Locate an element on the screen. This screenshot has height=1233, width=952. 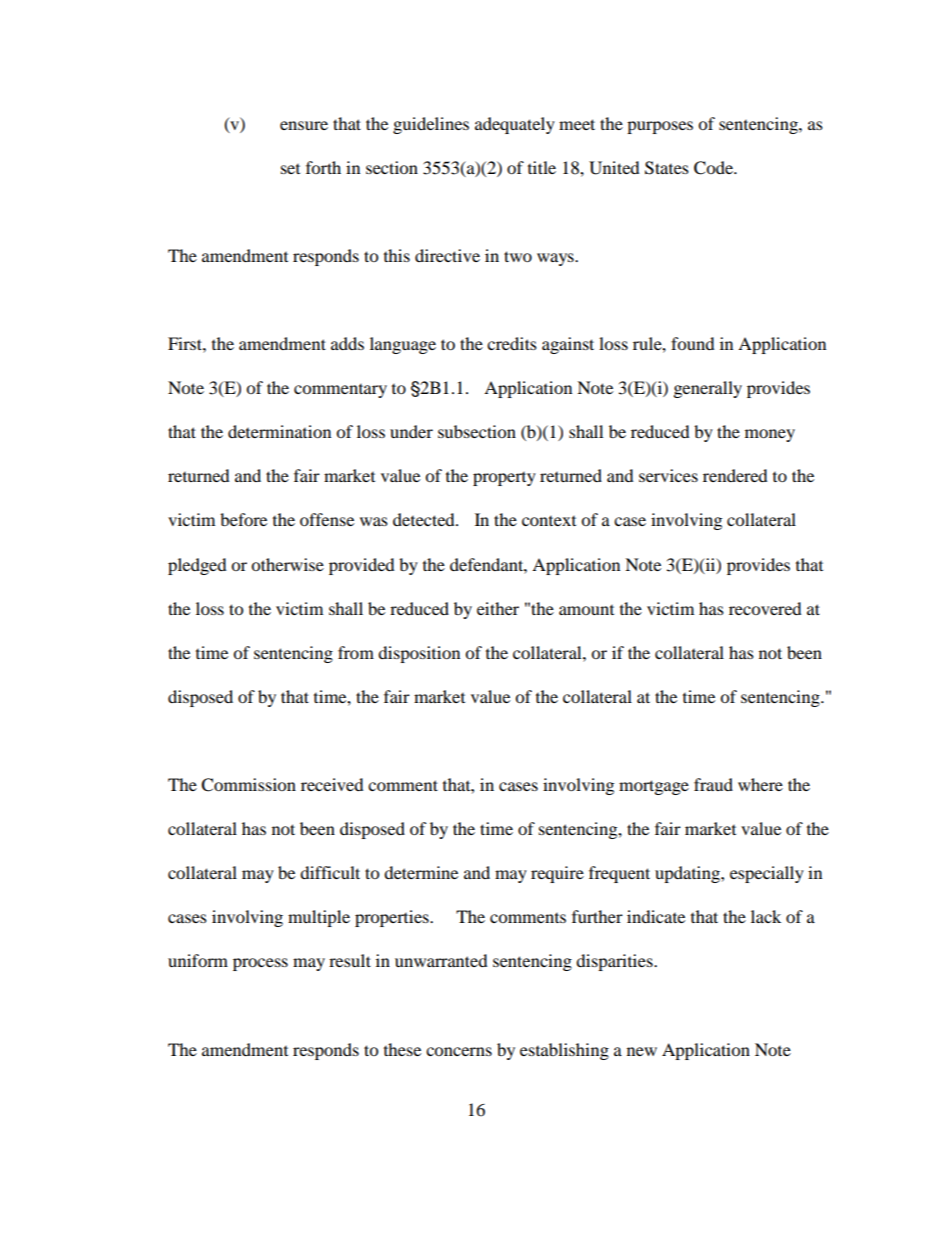
set is located at coordinates (290, 169).
